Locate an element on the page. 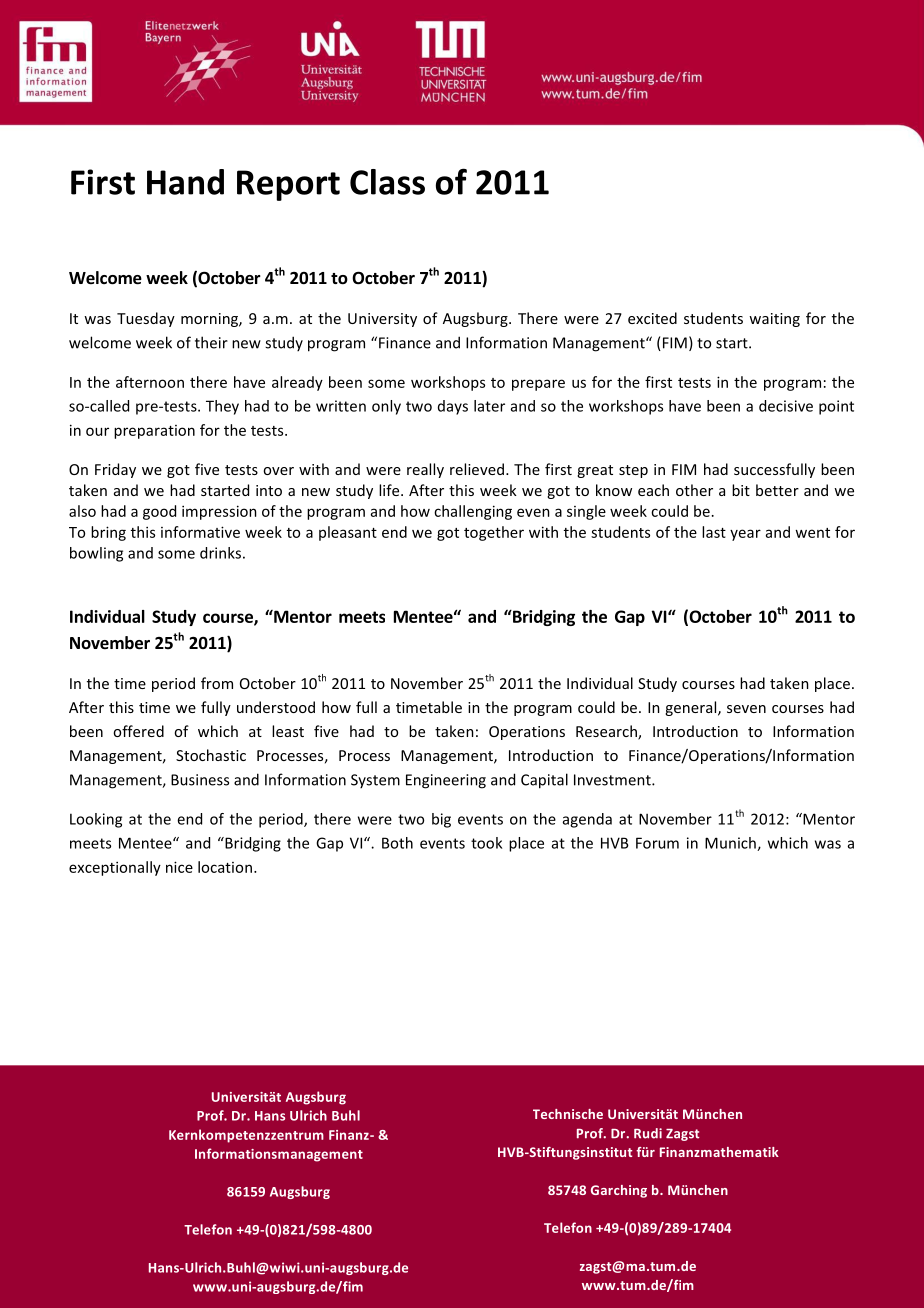  waiting is located at coordinates (774, 320).
